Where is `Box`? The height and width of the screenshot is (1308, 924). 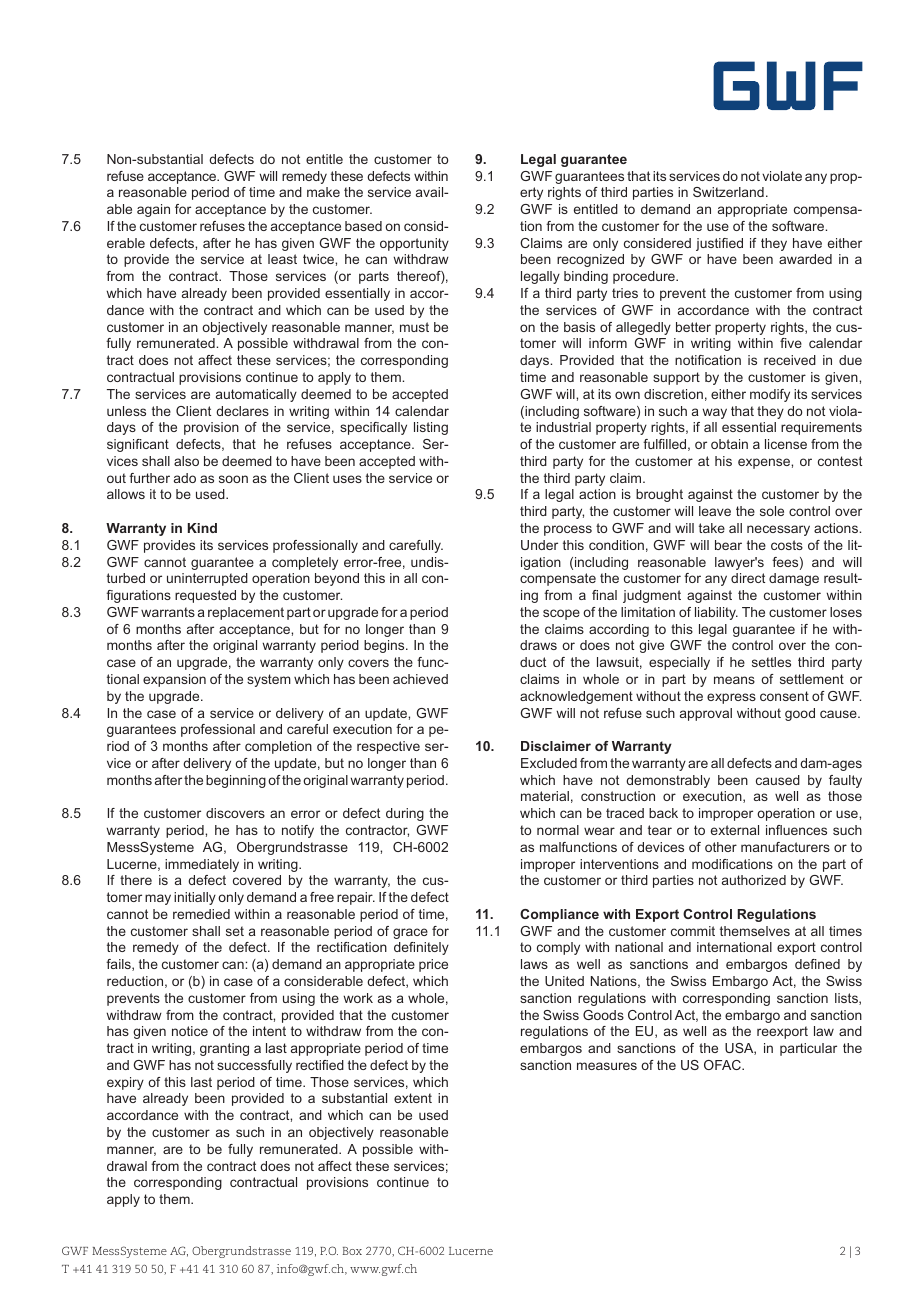
Box is located at coordinates (352, 1251).
